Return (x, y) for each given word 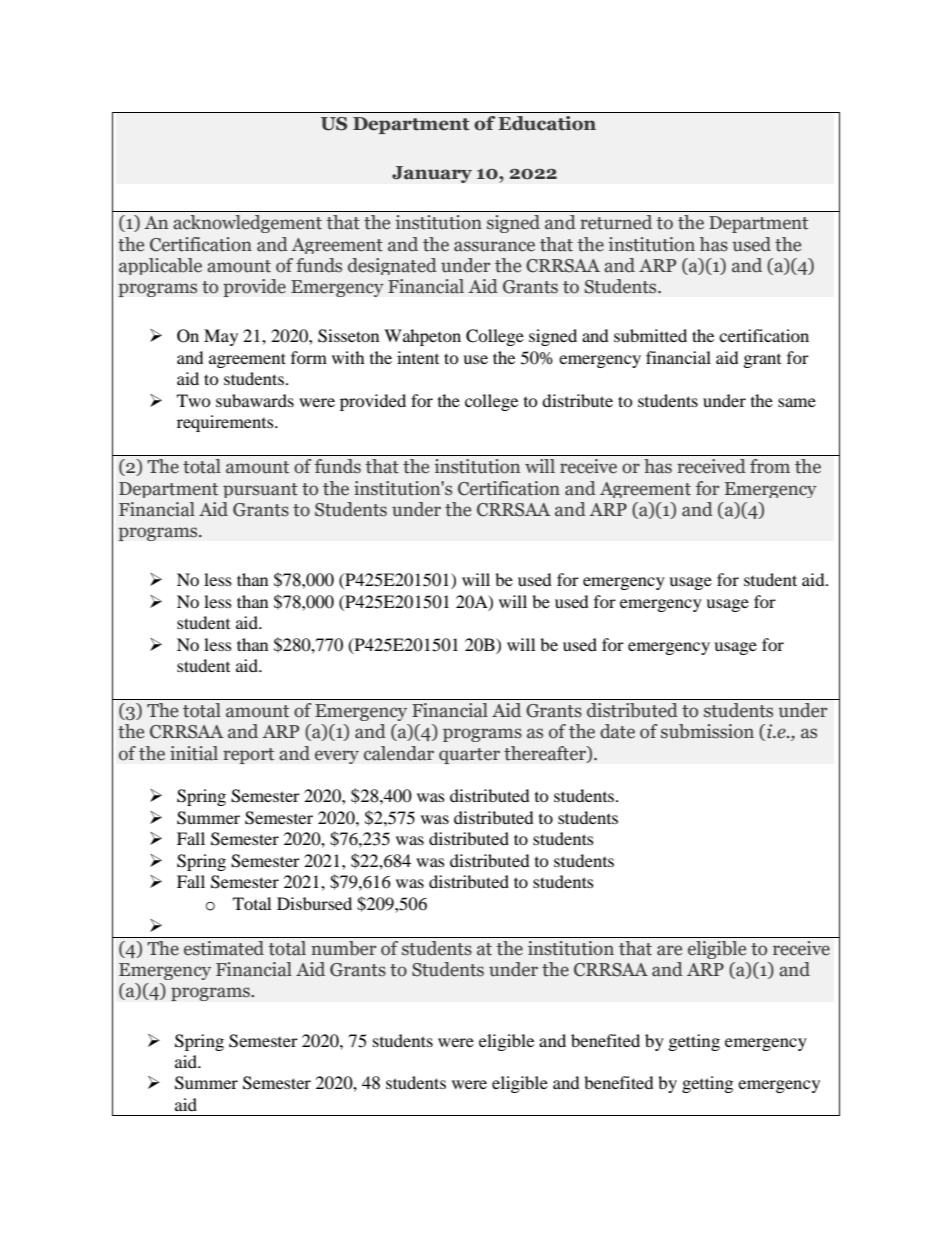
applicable (160, 266)
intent (418, 357)
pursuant (260, 490)
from (770, 466)
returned (616, 222)
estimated (224, 948)
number (343, 948)
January (432, 174)
